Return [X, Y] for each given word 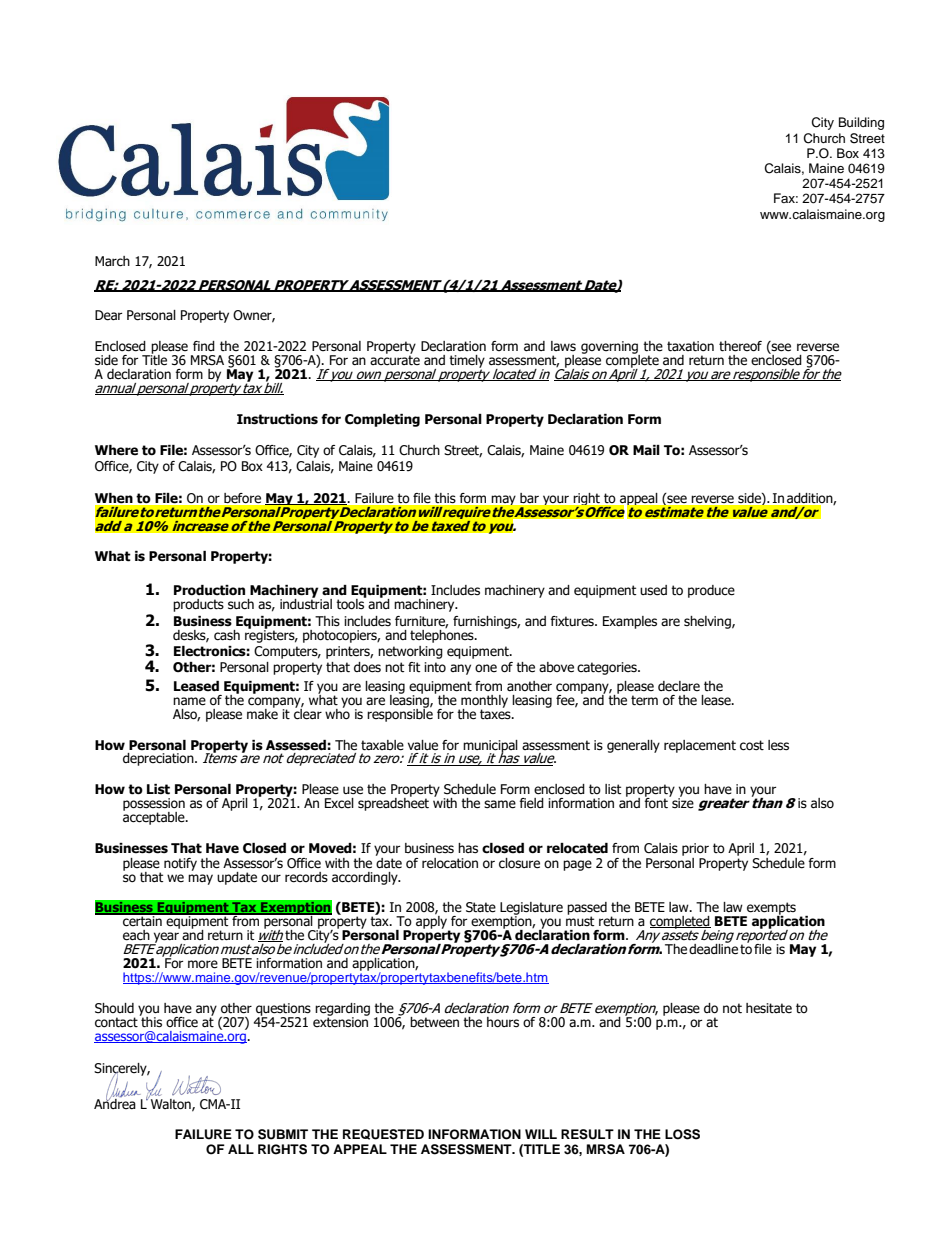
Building [861, 123]
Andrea [115, 1102]
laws [563, 346]
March [112, 261]
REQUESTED [383, 1134]
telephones [443, 636]
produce [711, 591]
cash [227, 635]
